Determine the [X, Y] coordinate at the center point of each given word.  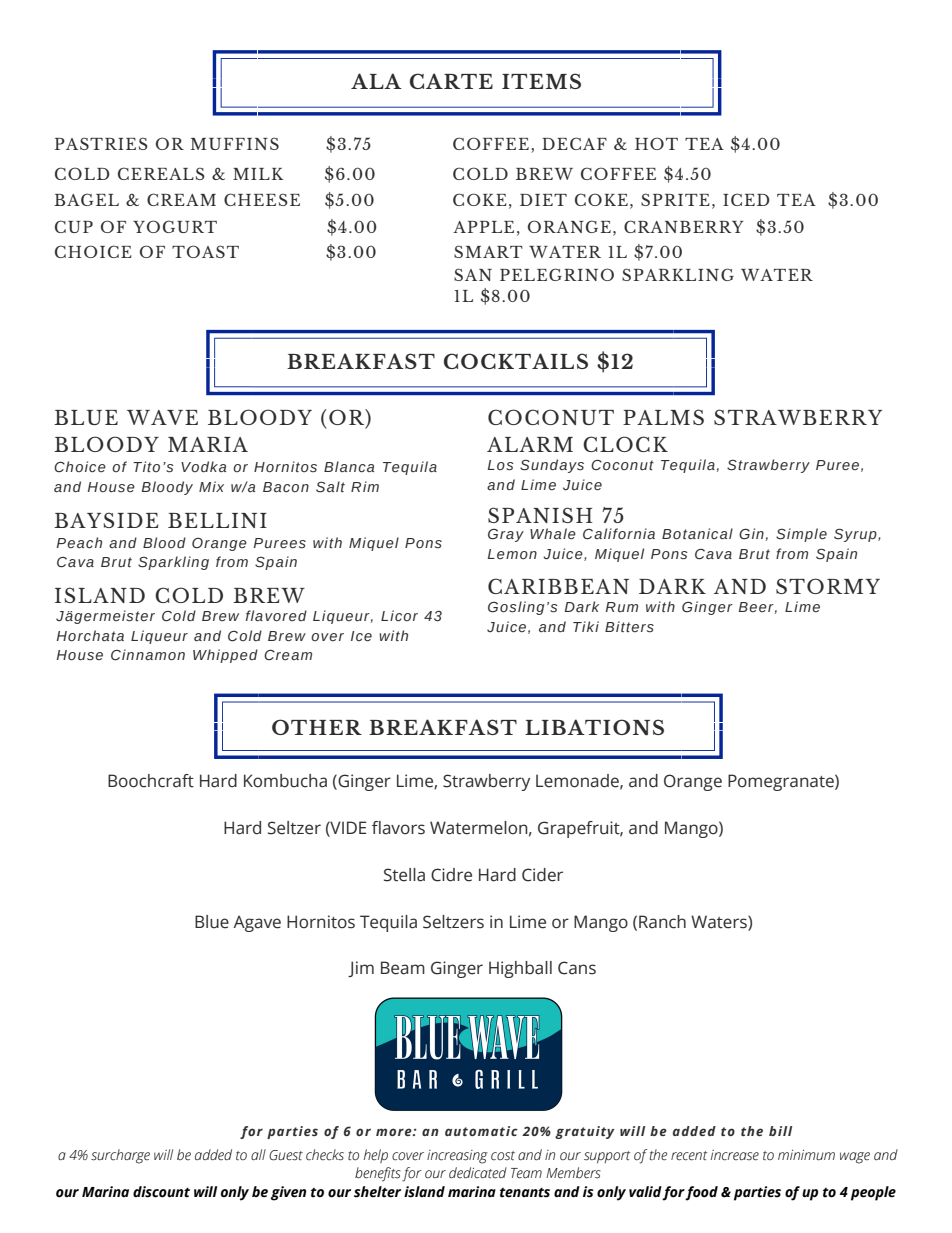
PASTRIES [101, 143]
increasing [457, 1157]
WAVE [162, 417]
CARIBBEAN [558, 586]
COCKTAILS [516, 361]
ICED [746, 199]
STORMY [828, 586]
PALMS [663, 417]
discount [161, 1192]
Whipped [225, 656]
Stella [404, 875]
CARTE [451, 81]
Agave [257, 923]
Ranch [662, 922]
